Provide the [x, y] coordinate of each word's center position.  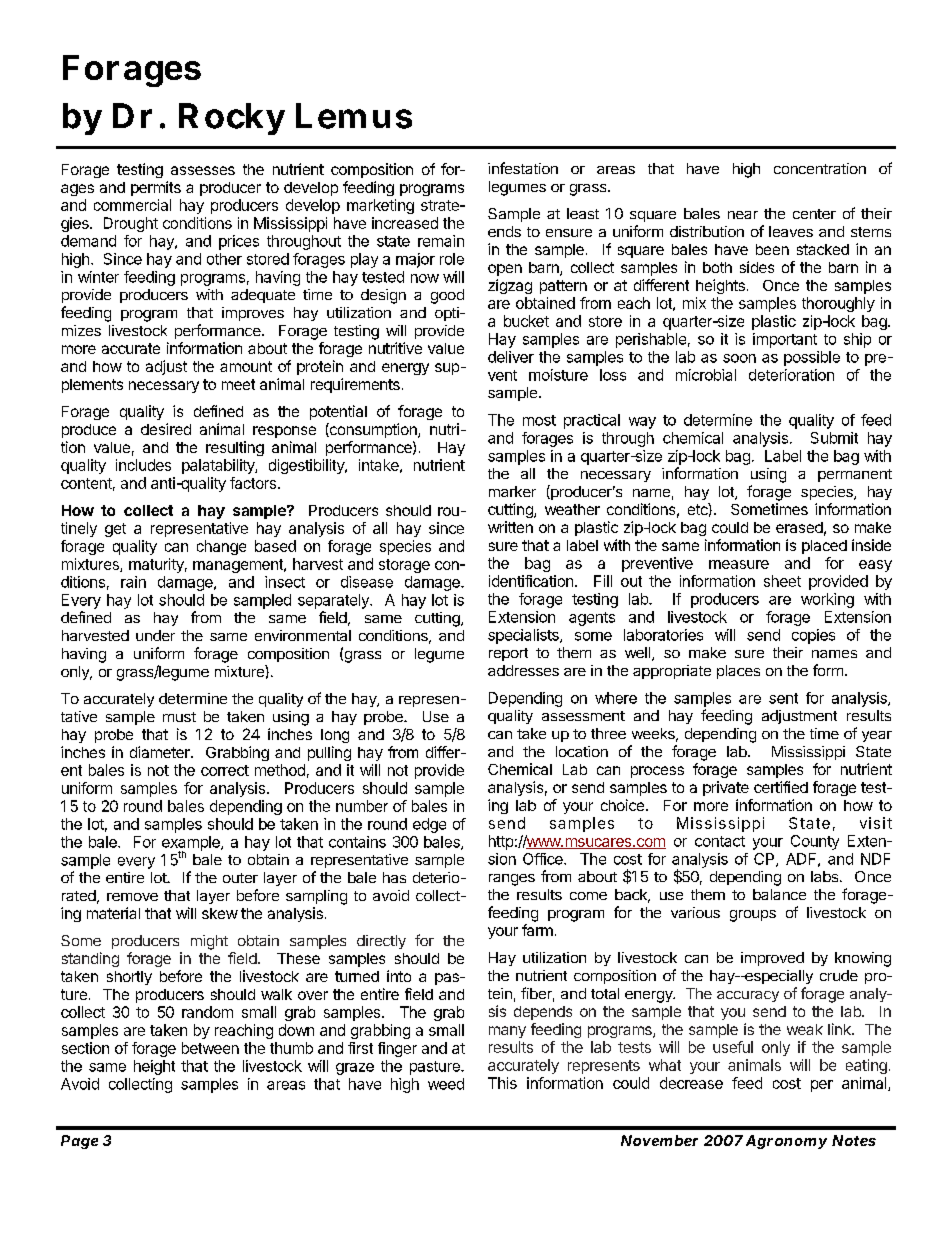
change [221, 547]
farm [537, 930]
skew [220, 913]
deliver [511, 357]
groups [753, 916]
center [814, 214]
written [510, 527]
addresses [523, 670]
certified [781, 787]
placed [824, 547]
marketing [380, 206]
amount [246, 366]
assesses [203, 170]
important [785, 340]
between [210, 1048]
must [179, 717]
